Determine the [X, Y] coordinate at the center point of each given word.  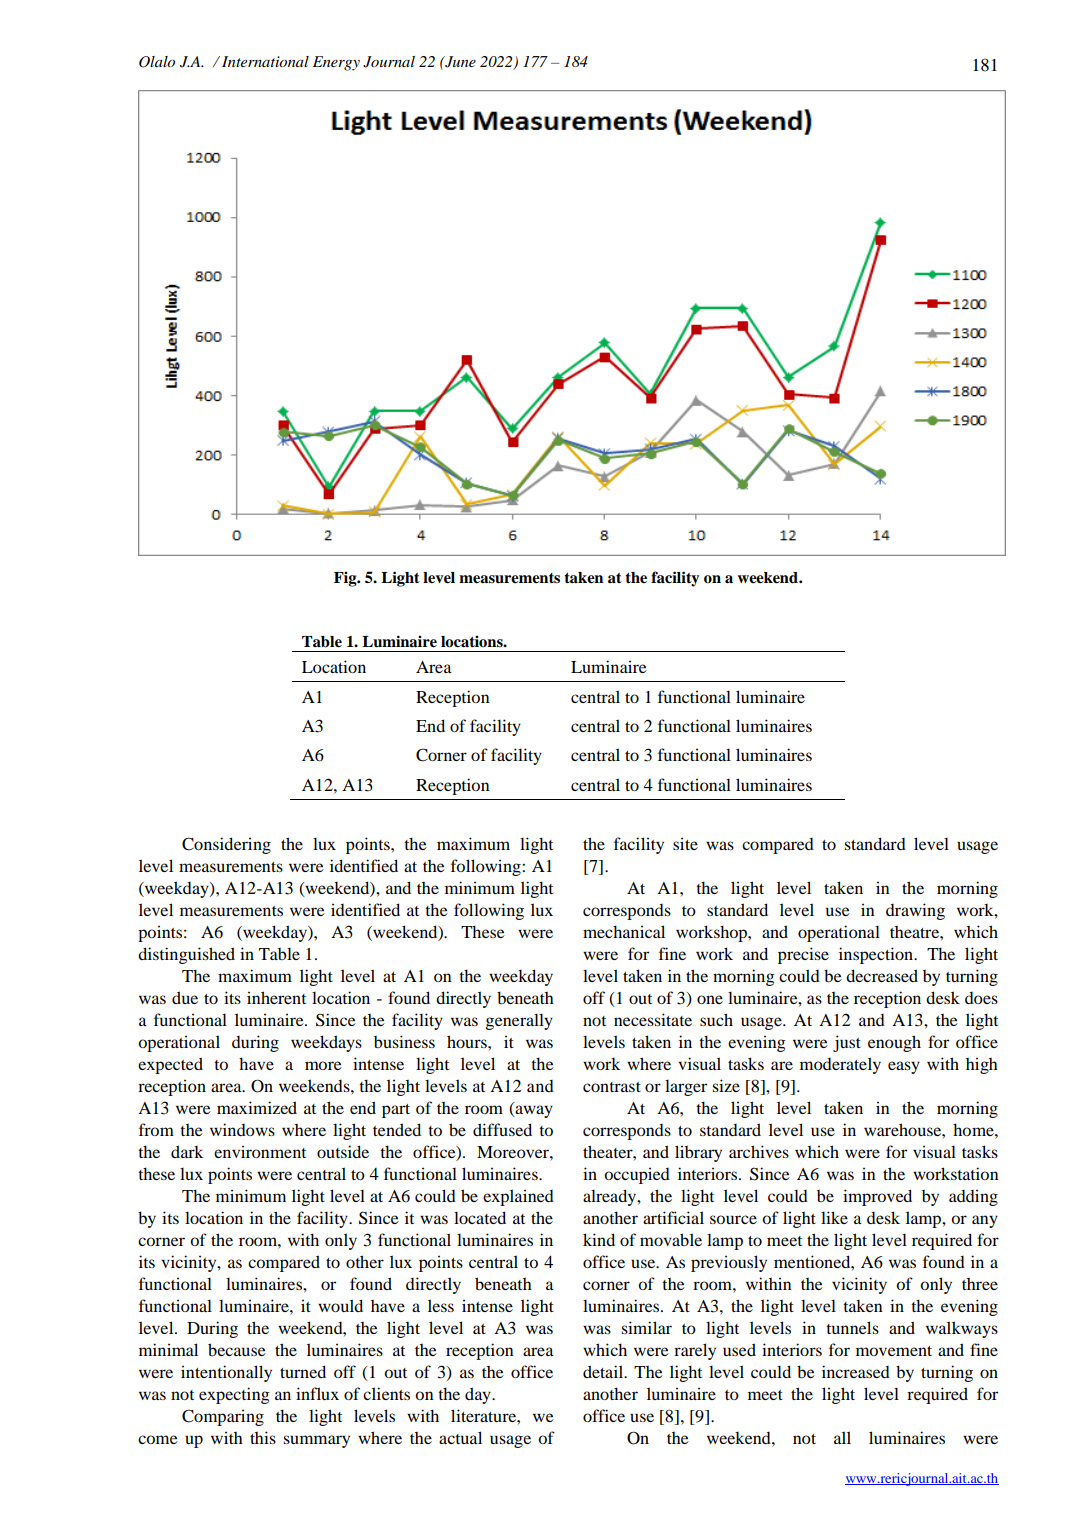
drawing [915, 911]
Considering [226, 845]
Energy [336, 63]
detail [604, 1371]
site [685, 843]
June [459, 62]
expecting [234, 1395]
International [265, 61]
